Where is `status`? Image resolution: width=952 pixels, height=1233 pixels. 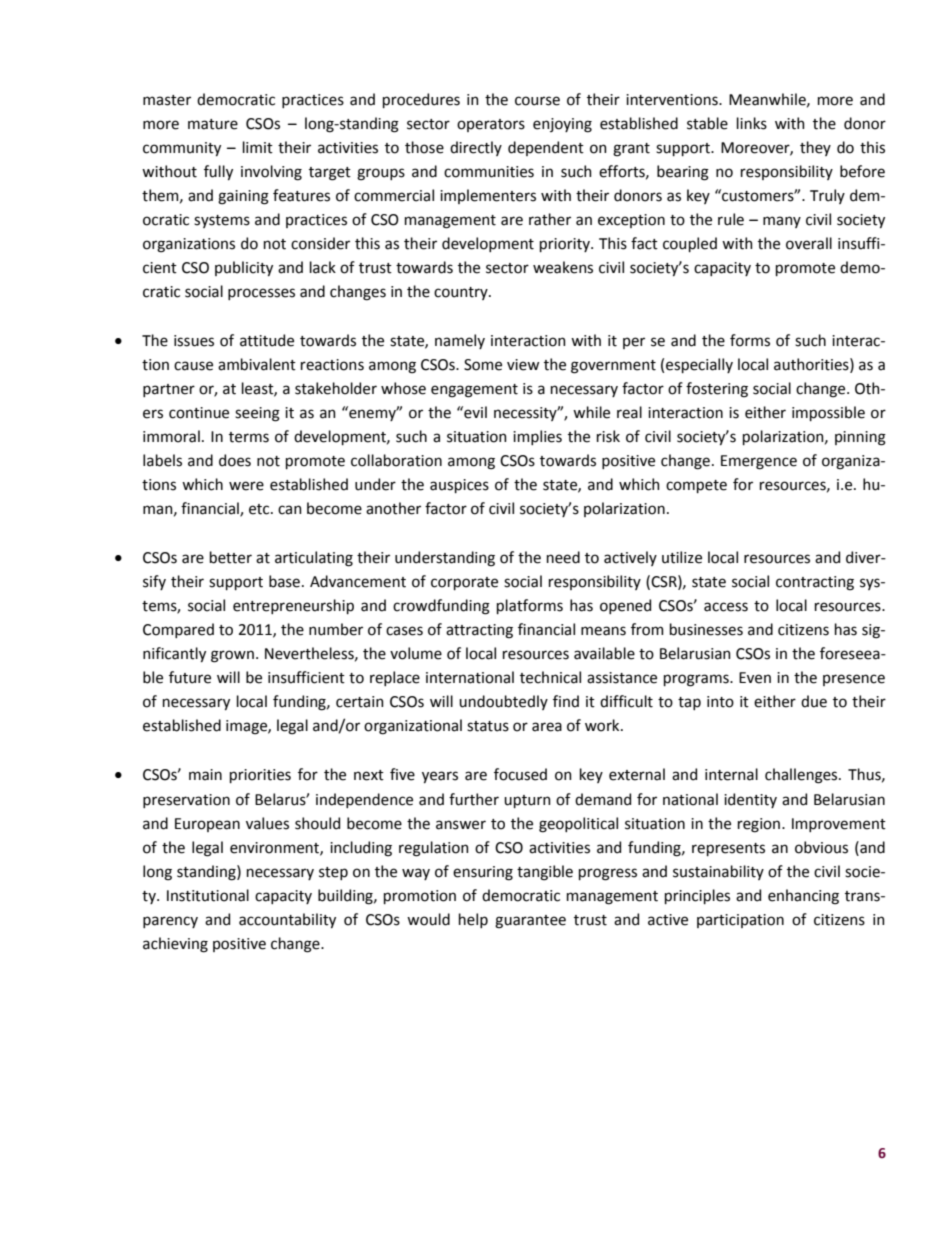 status is located at coordinates (488, 726).
